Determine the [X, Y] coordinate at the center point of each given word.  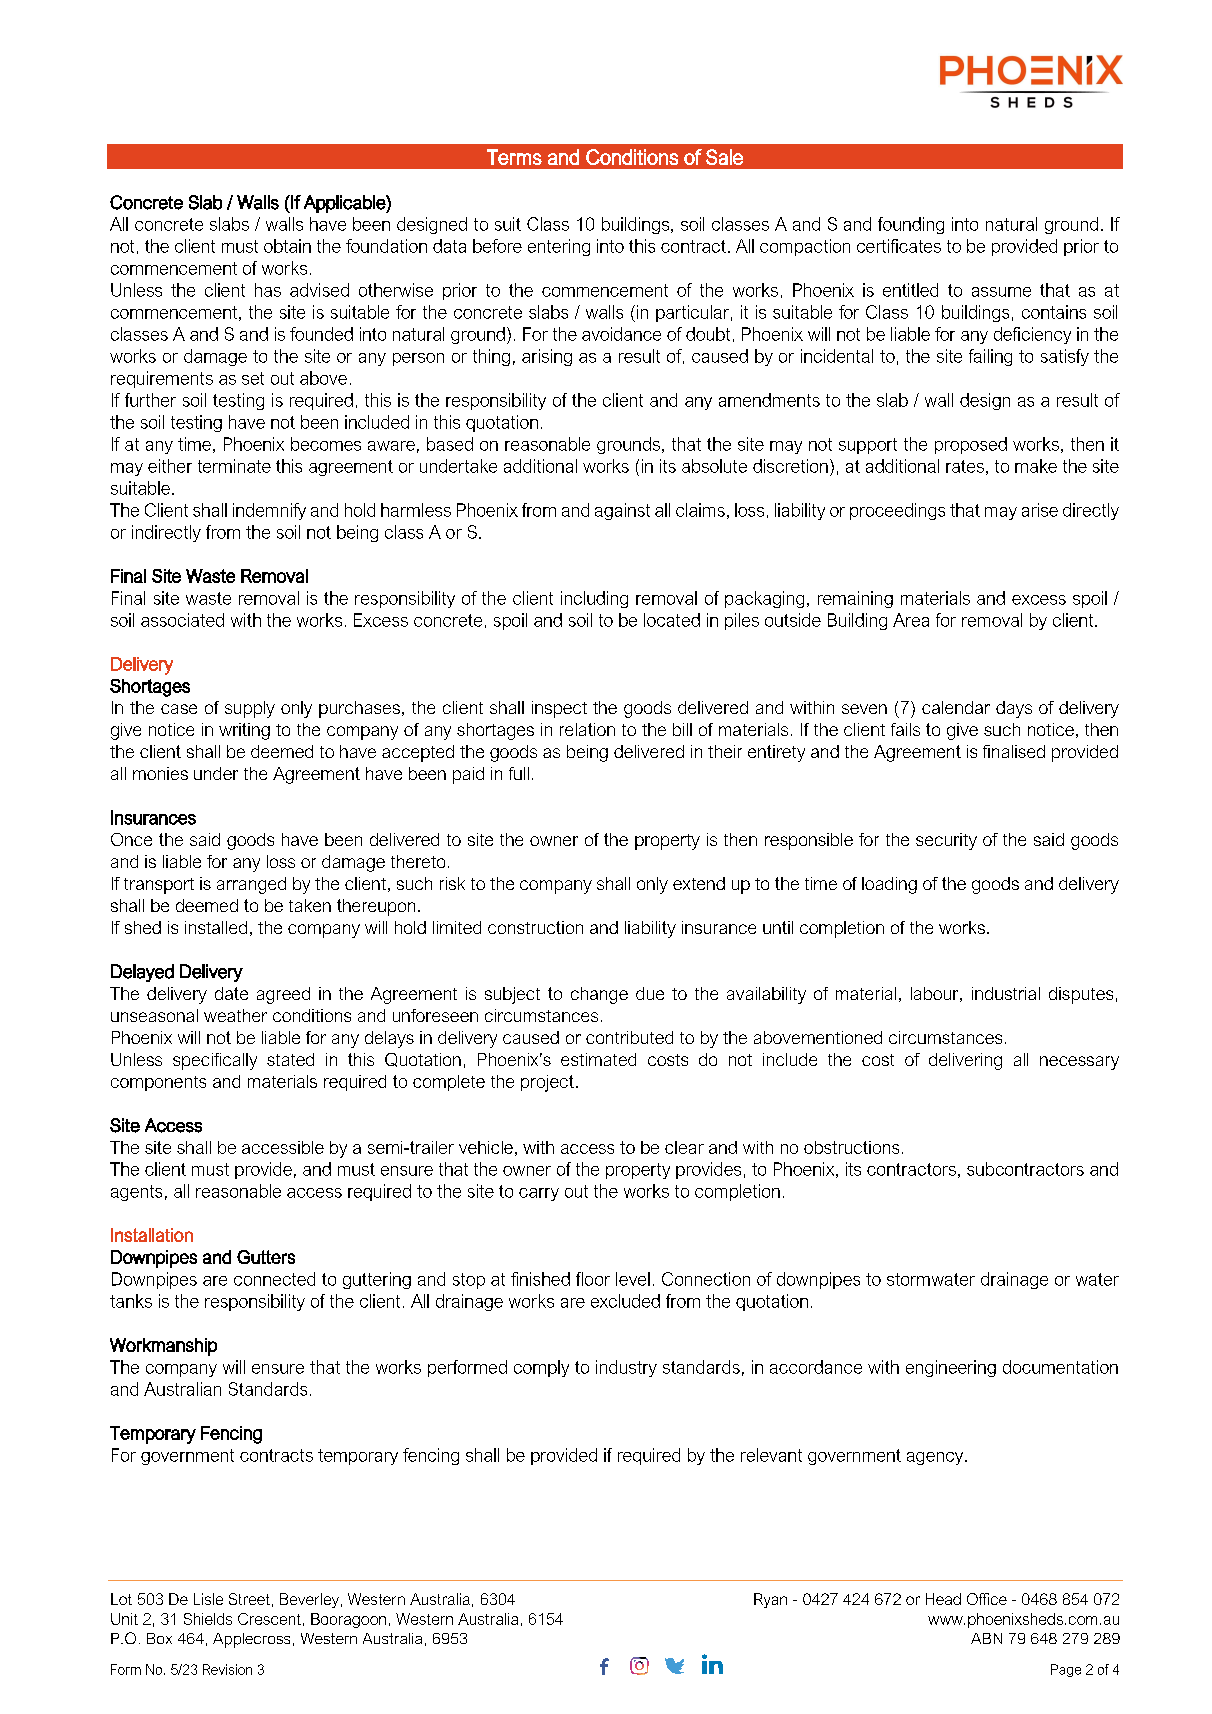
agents [136, 1193]
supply [250, 709]
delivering [965, 1061]
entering [559, 247]
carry [539, 1194]
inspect [559, 709]
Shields [208, 1619]
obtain [287, 246]
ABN [986, 1638]
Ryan [770, 1600]
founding [911, 225]
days [1014, 709]
